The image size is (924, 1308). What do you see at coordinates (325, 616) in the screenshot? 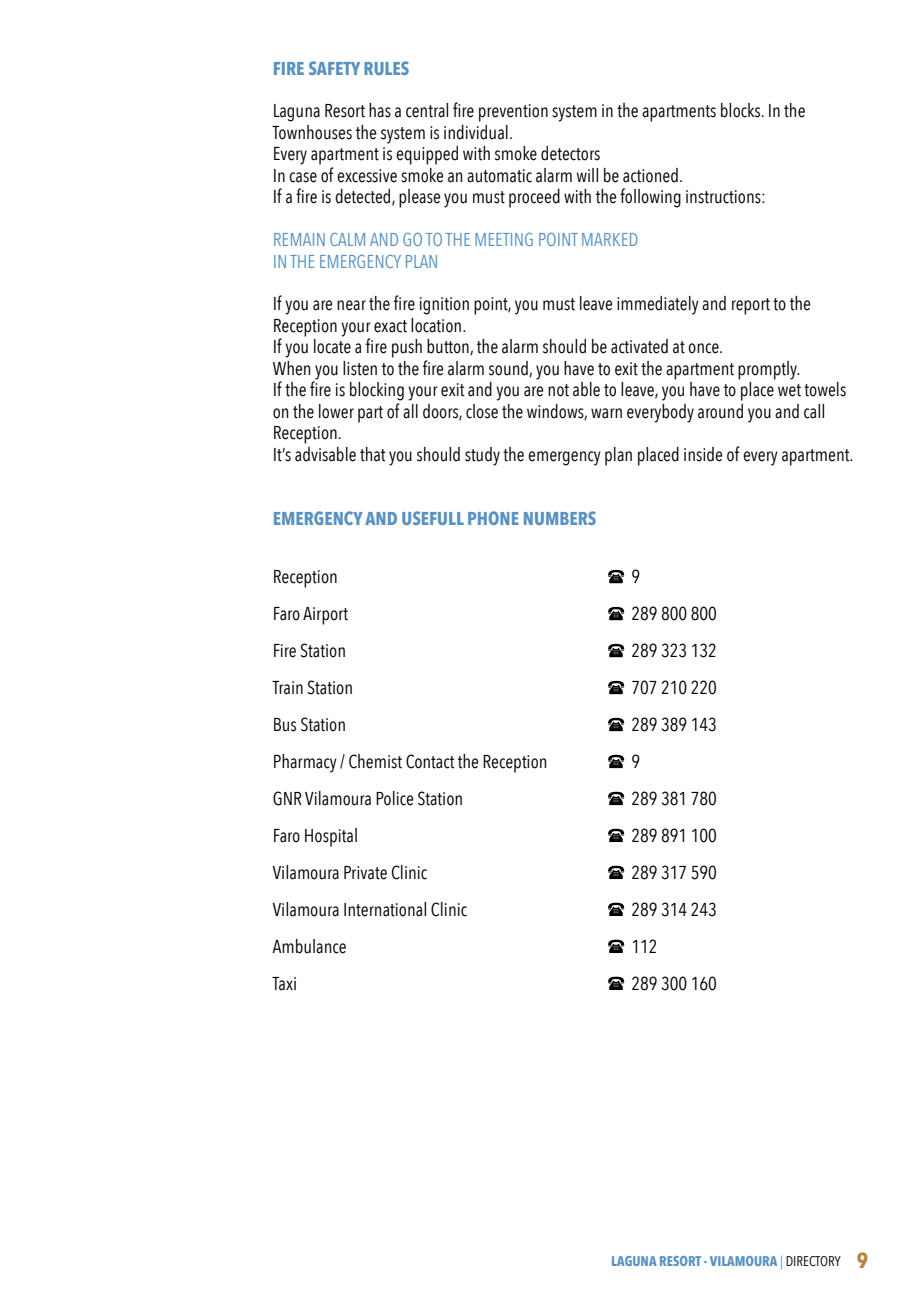
I see `Airport` at bounding box center [325, 616].
